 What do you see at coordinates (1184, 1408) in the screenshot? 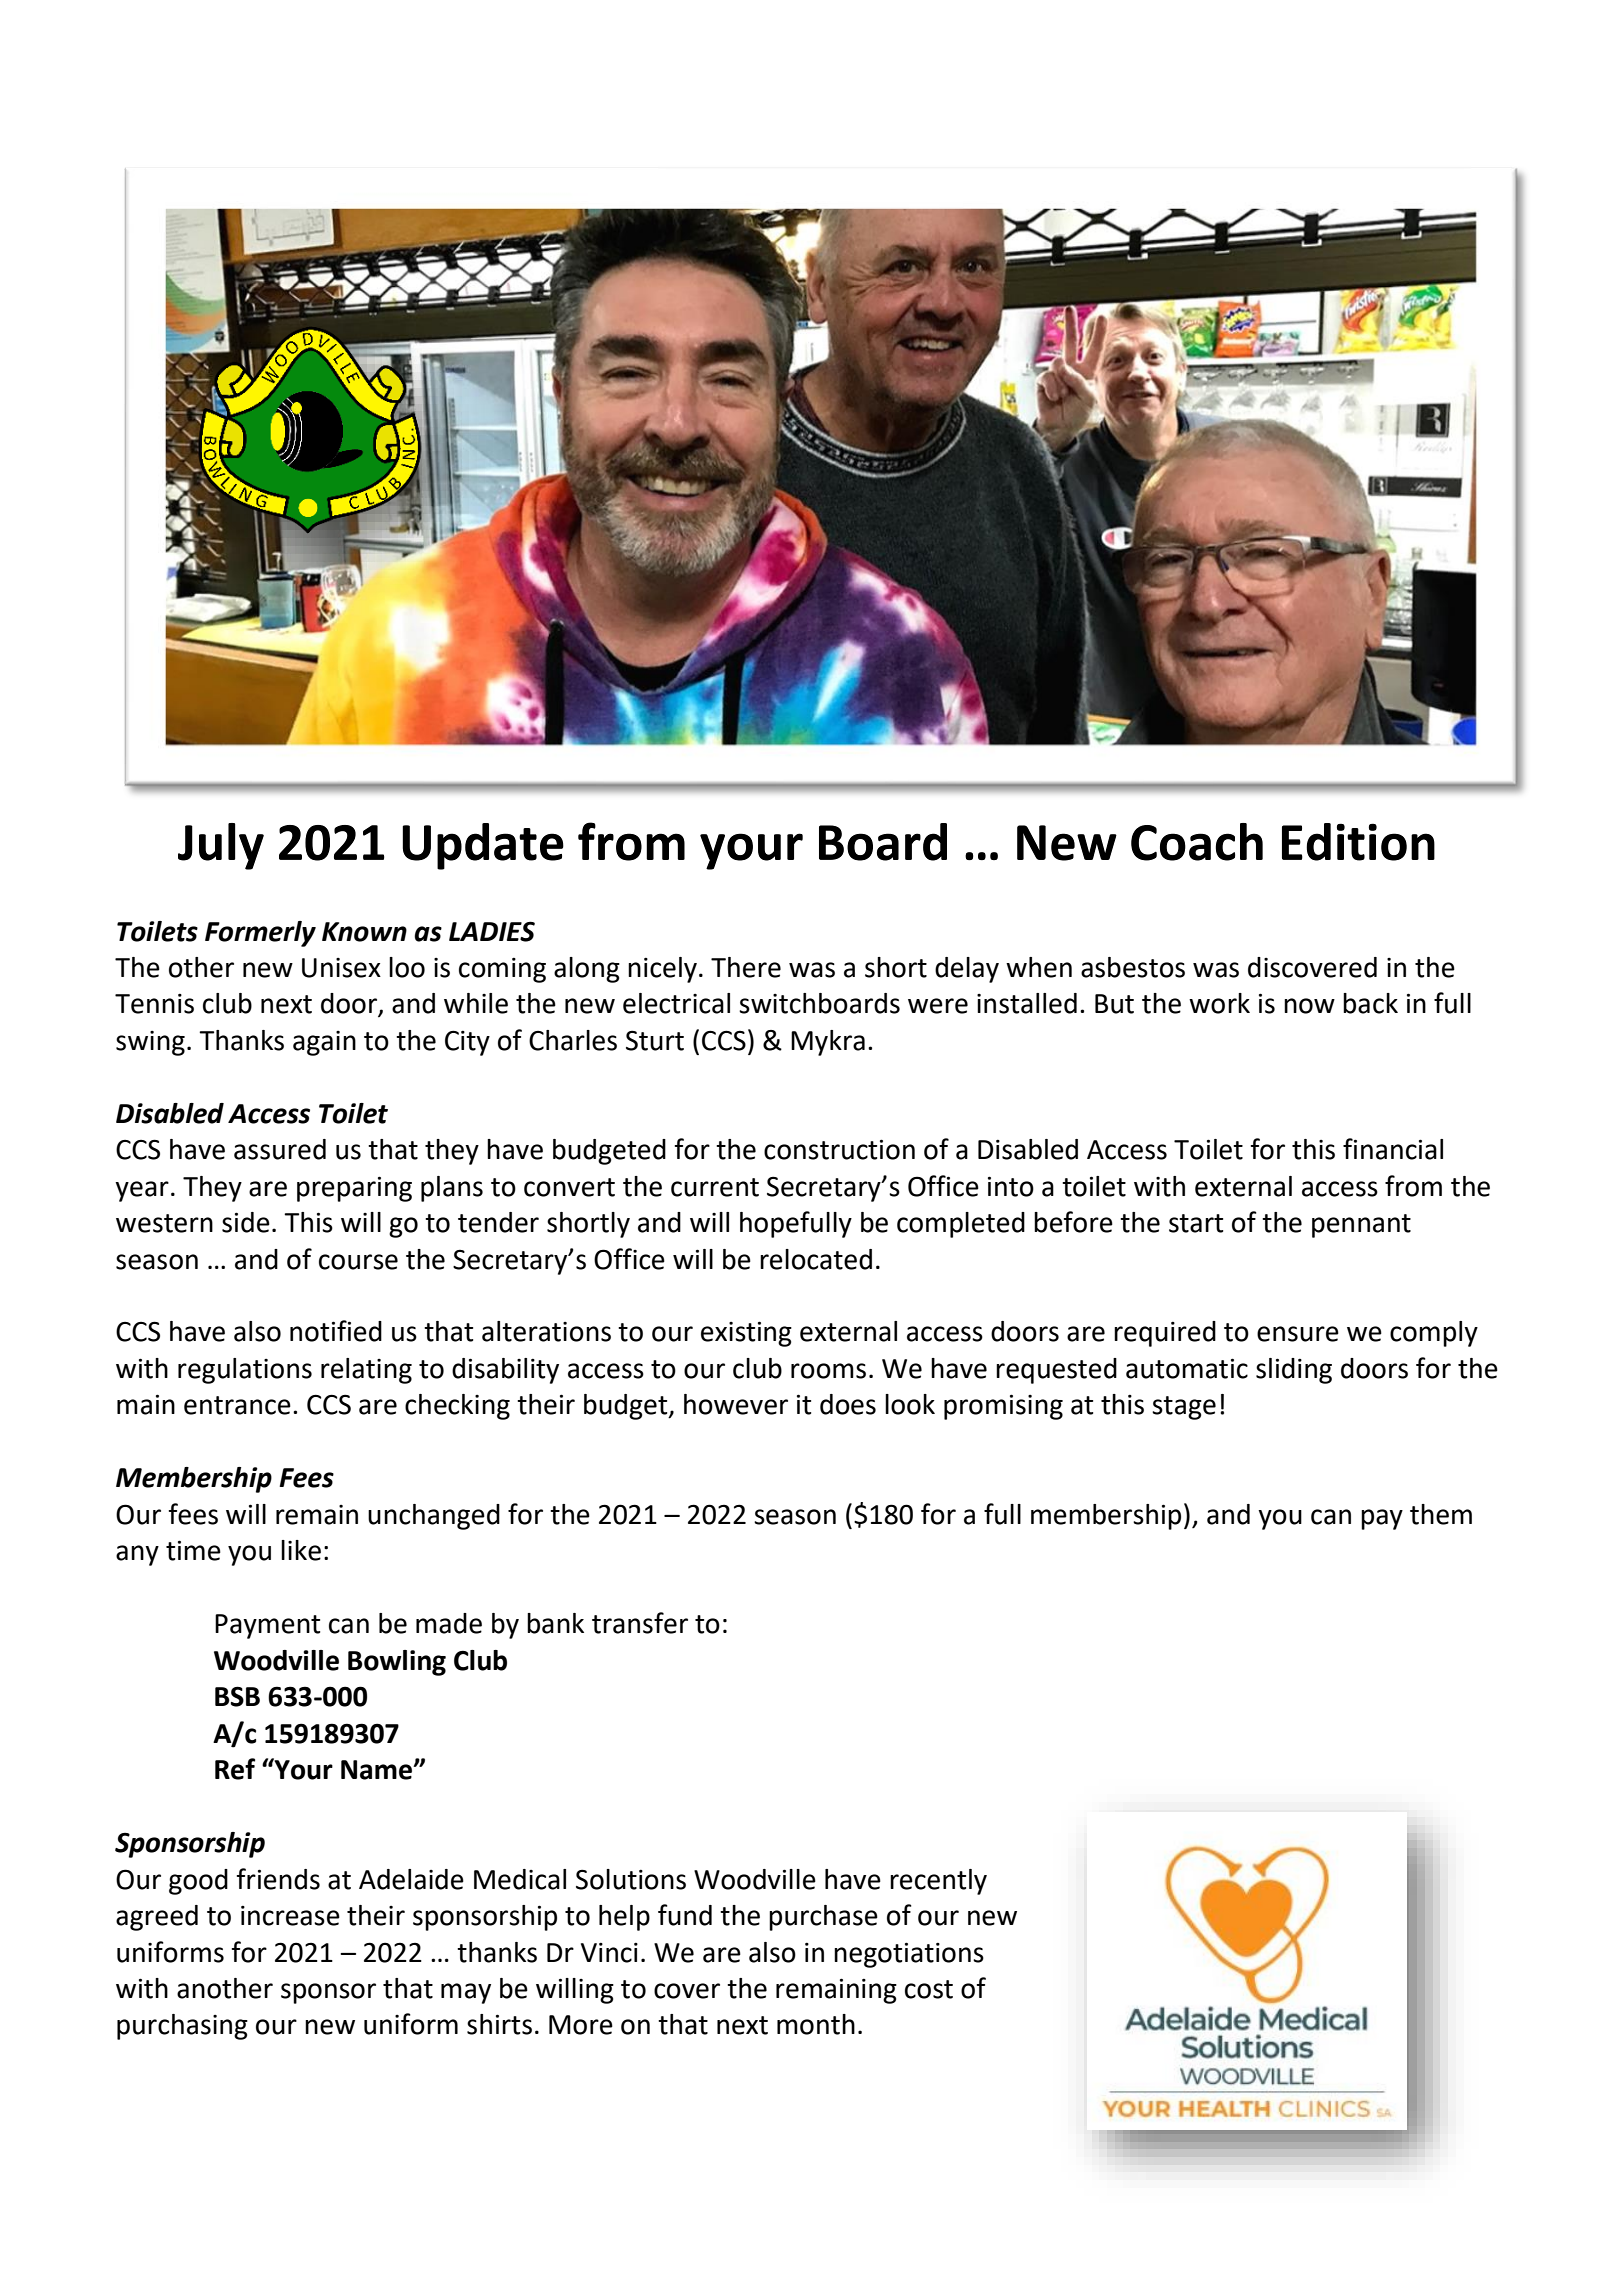
I see `stage` at bounding box center [1184, 1408].
